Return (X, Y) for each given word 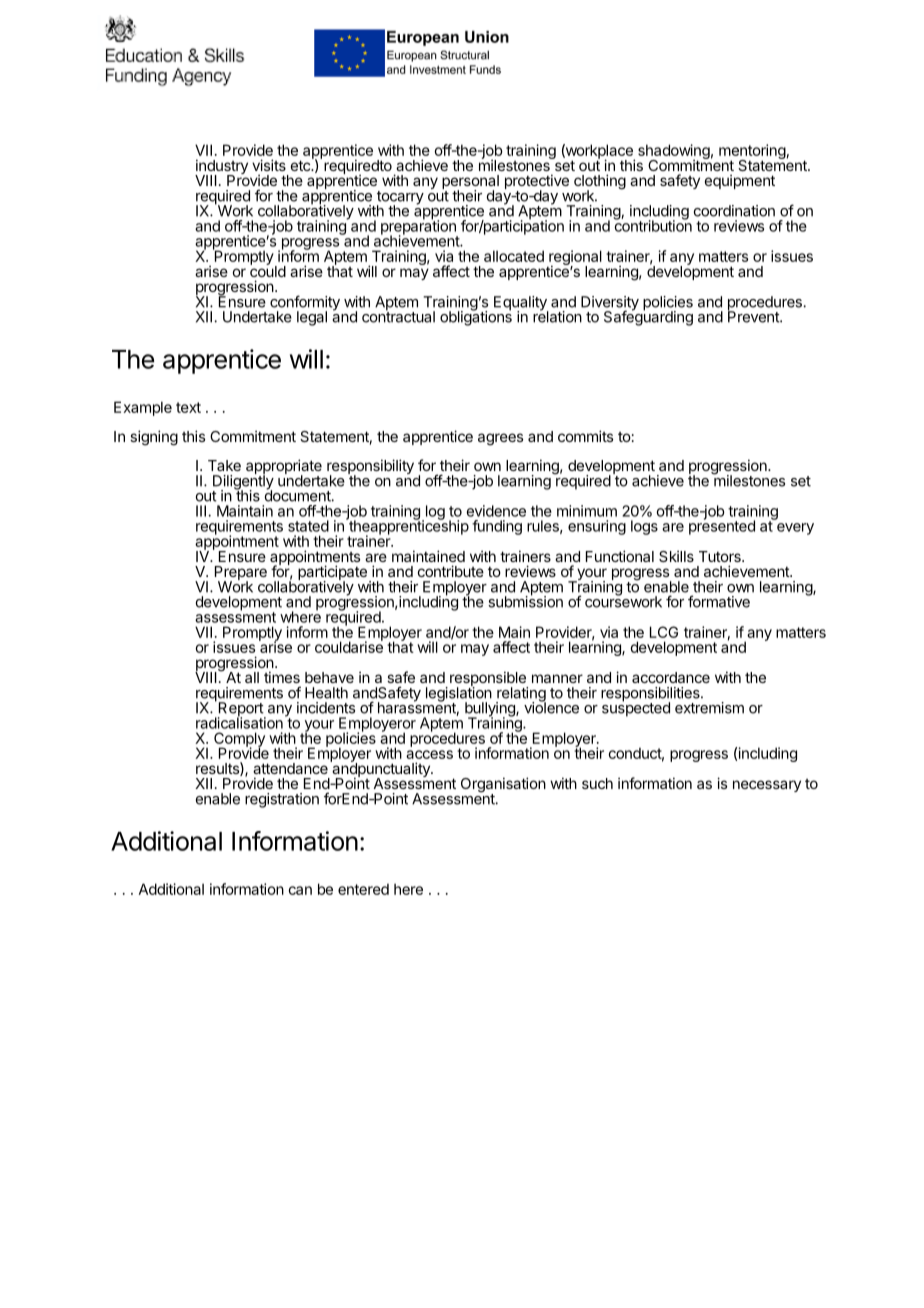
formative (719, 601)
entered (363, 889)
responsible (489, 680)
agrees (500, 439)
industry (221, 168)
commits (585, 436)
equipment (740, 181)
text (188, 407)
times (282, 677)
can (300, 890)
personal (470, 183)
